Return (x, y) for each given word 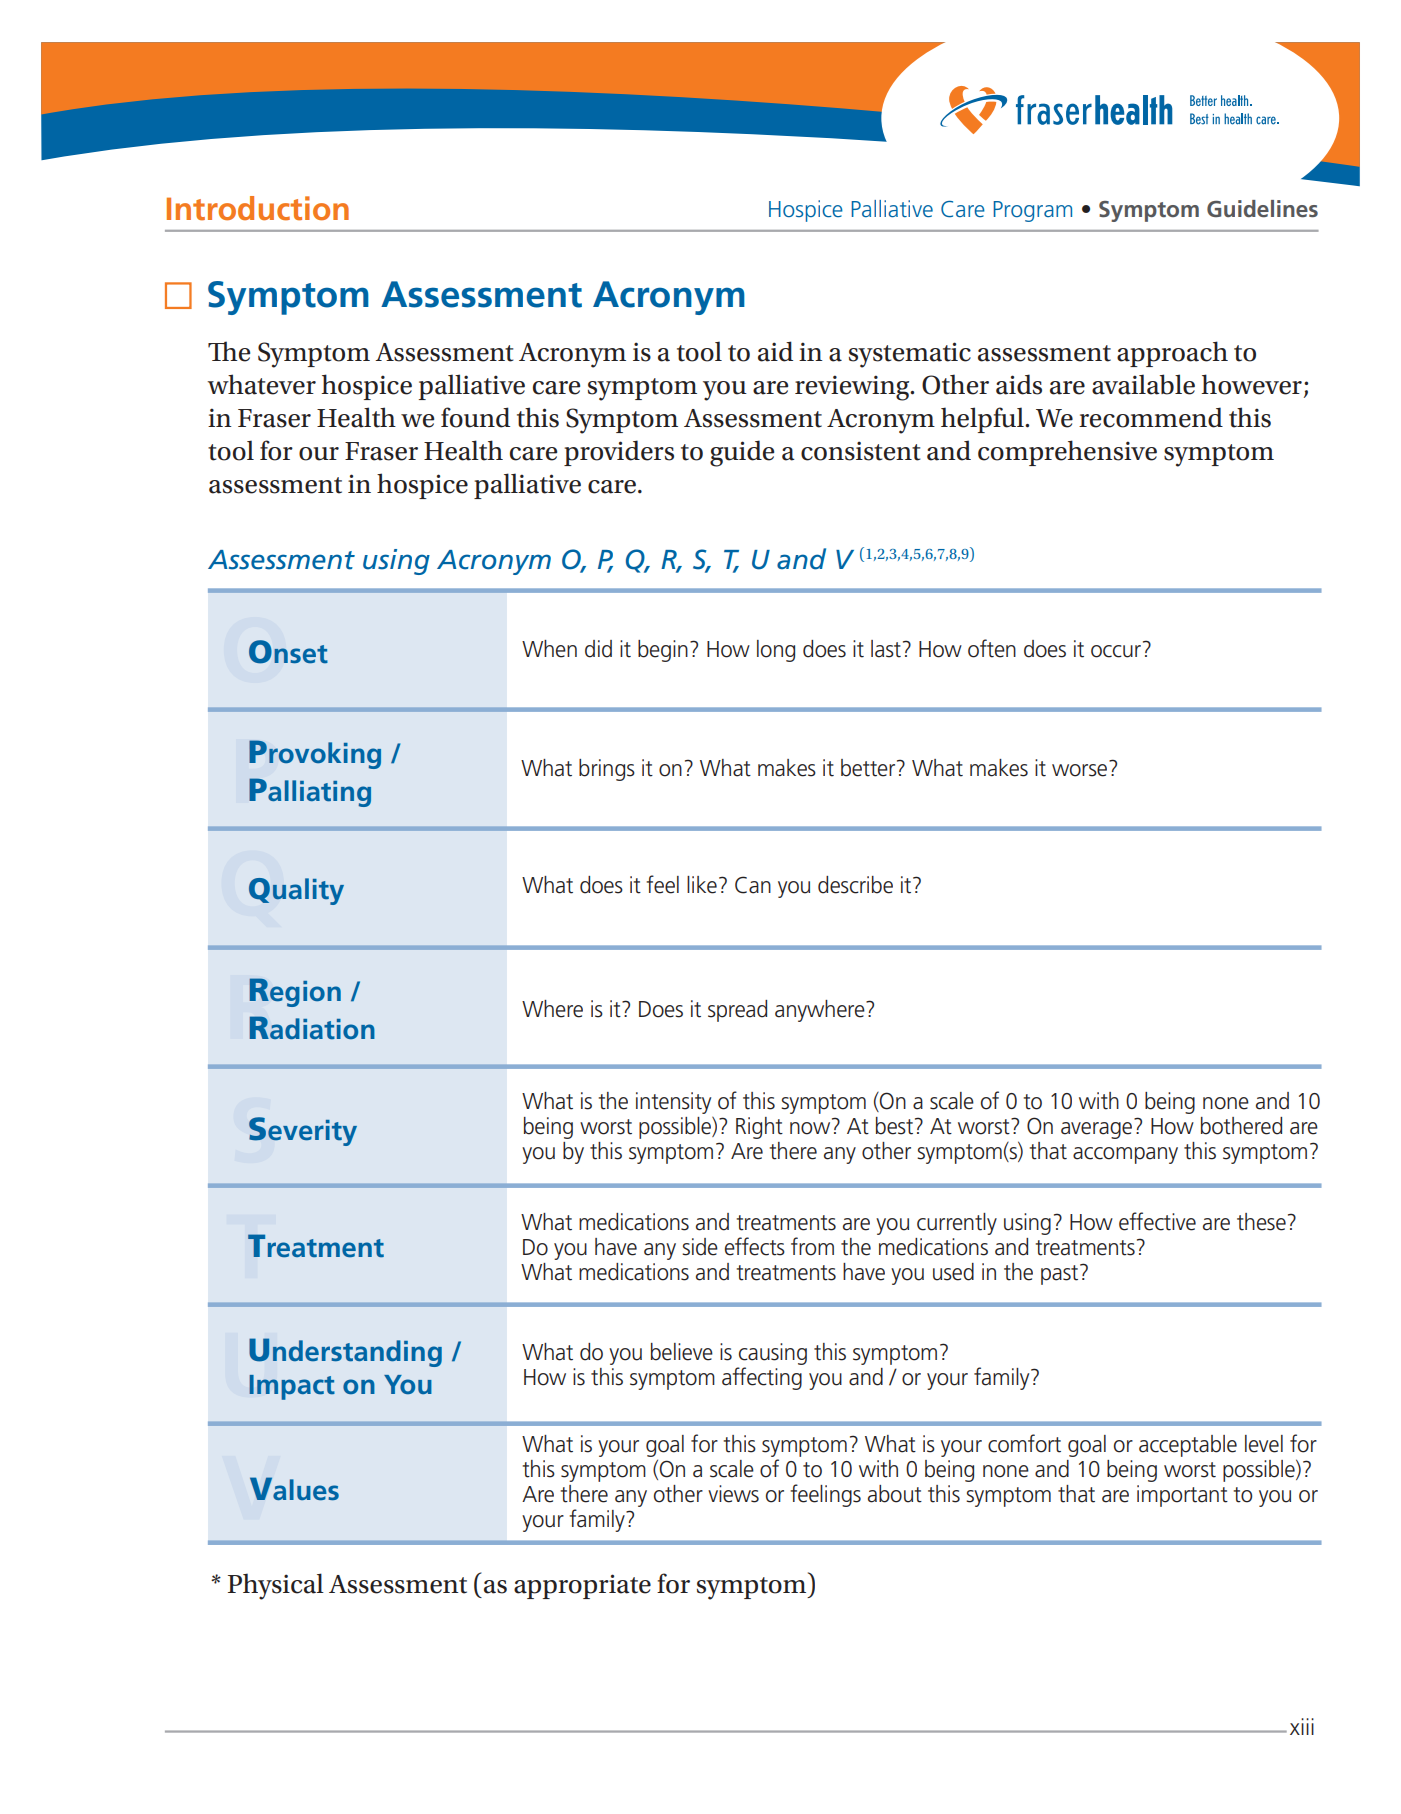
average (1096, 1130)
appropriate (582, 1586)
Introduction (258, 208)
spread (737, 1011)
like (702, 885)
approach (1172, 354)
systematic (910, 355)
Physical (276, 1586)
